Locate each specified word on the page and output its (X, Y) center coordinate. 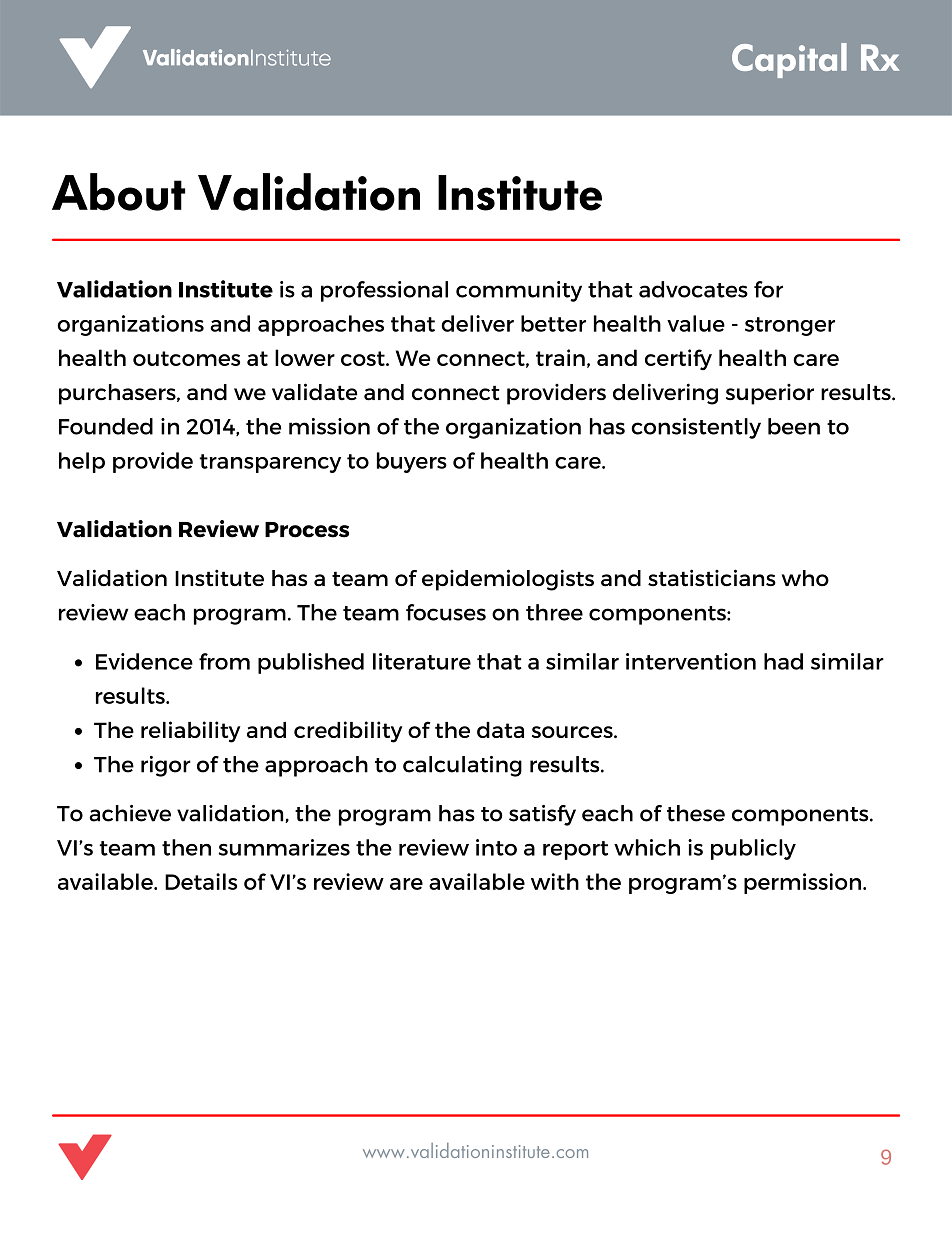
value (696, 323)
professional (384, 291)
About (118, 192)
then (186, 847)
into (496, 847)
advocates (693, 289)
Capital (789, 60)
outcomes (186, 358)
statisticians (712, 578)
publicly (753, 849)
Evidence (144, 661)
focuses (446, 612)
